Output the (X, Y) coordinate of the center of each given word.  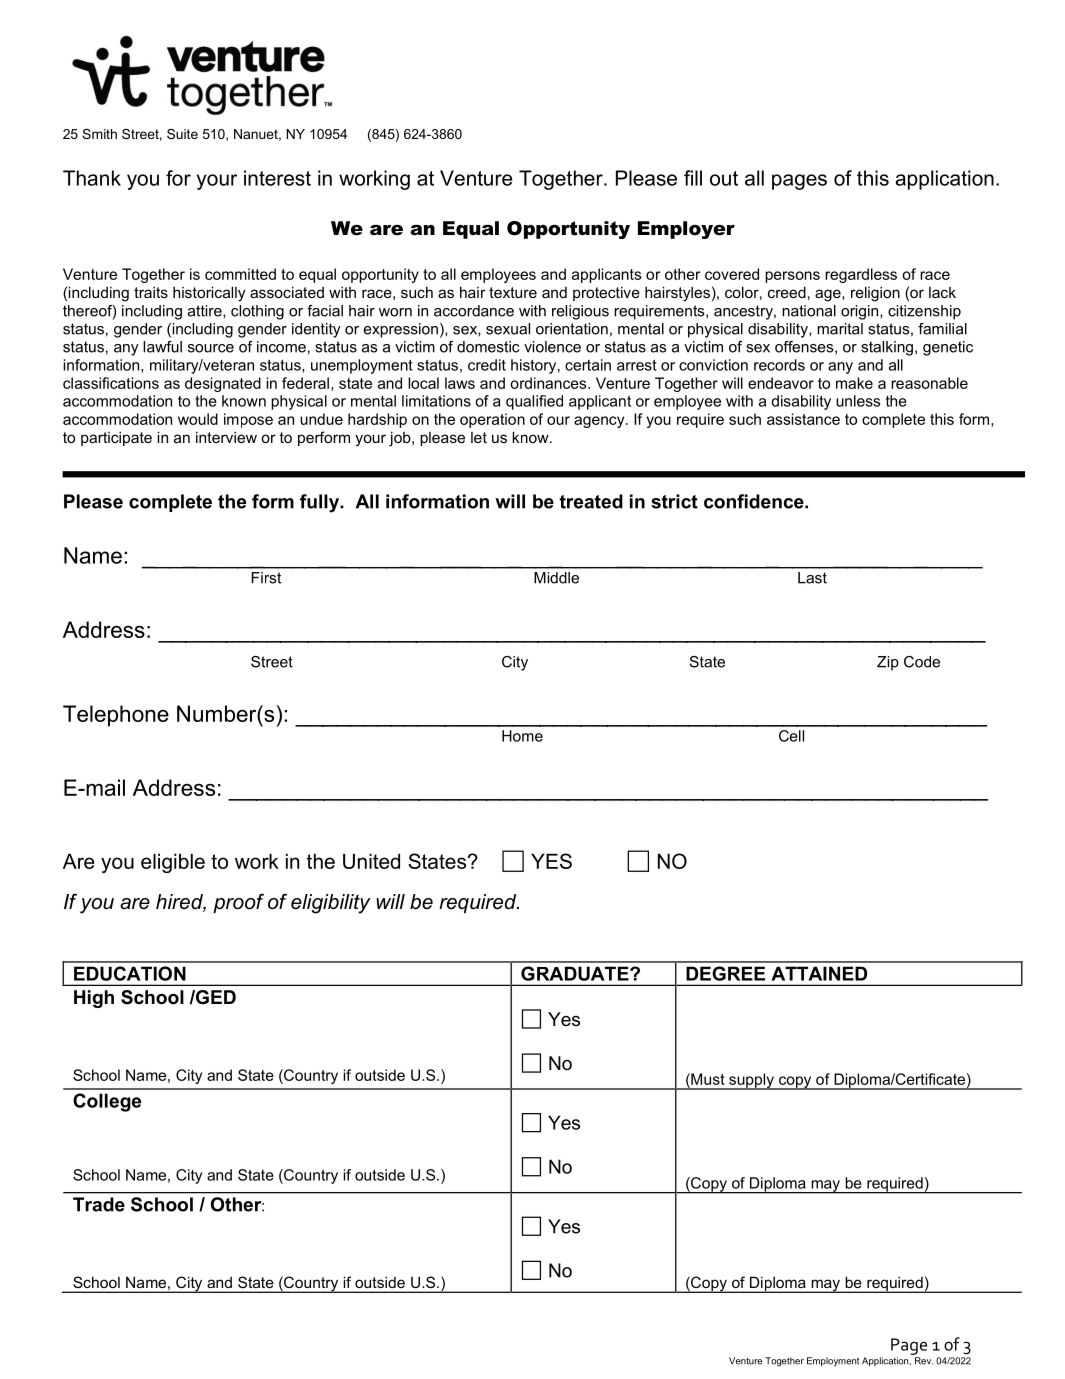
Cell (791, 736)
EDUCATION (130, 973)
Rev (924, 1361)
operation (492, 420)
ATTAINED (819, 974)
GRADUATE (576, 973)
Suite (182, 134)
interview (226, 437)
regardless (861, 275)
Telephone (116, 716)
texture (513, 292)
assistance (803, 419)
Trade (99, 1204)
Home (522, 736)
